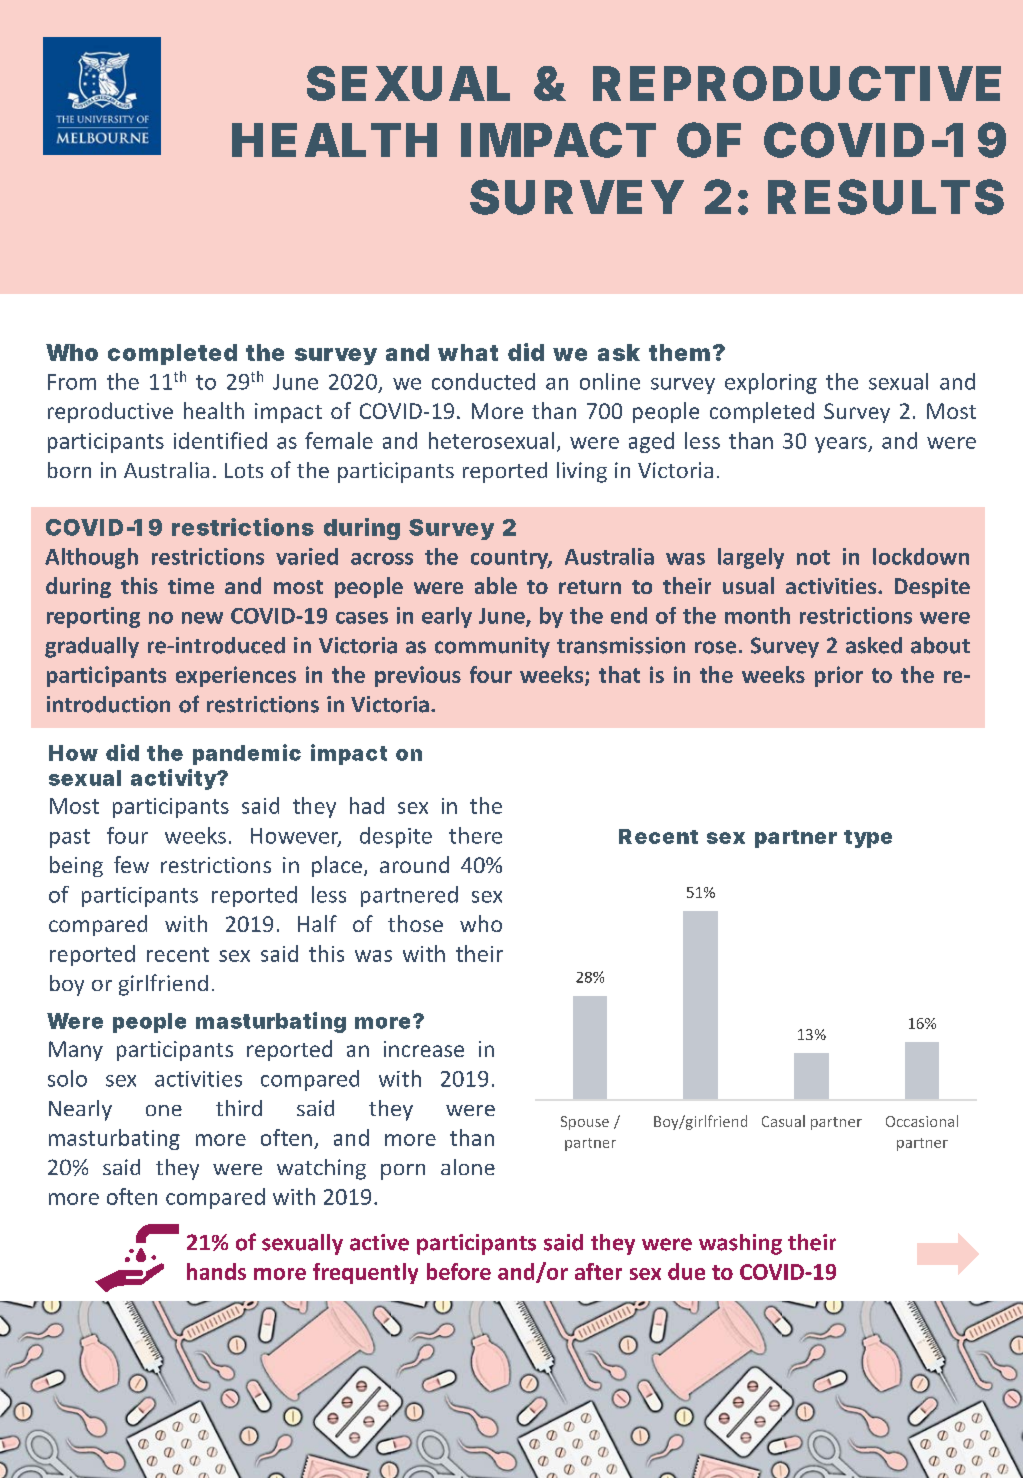 Image resolution: width=1023 pixels, height=1478 pixels. Describe the element at coordinates (216, 1271) in the screenshot. I see `hands` at that location.
